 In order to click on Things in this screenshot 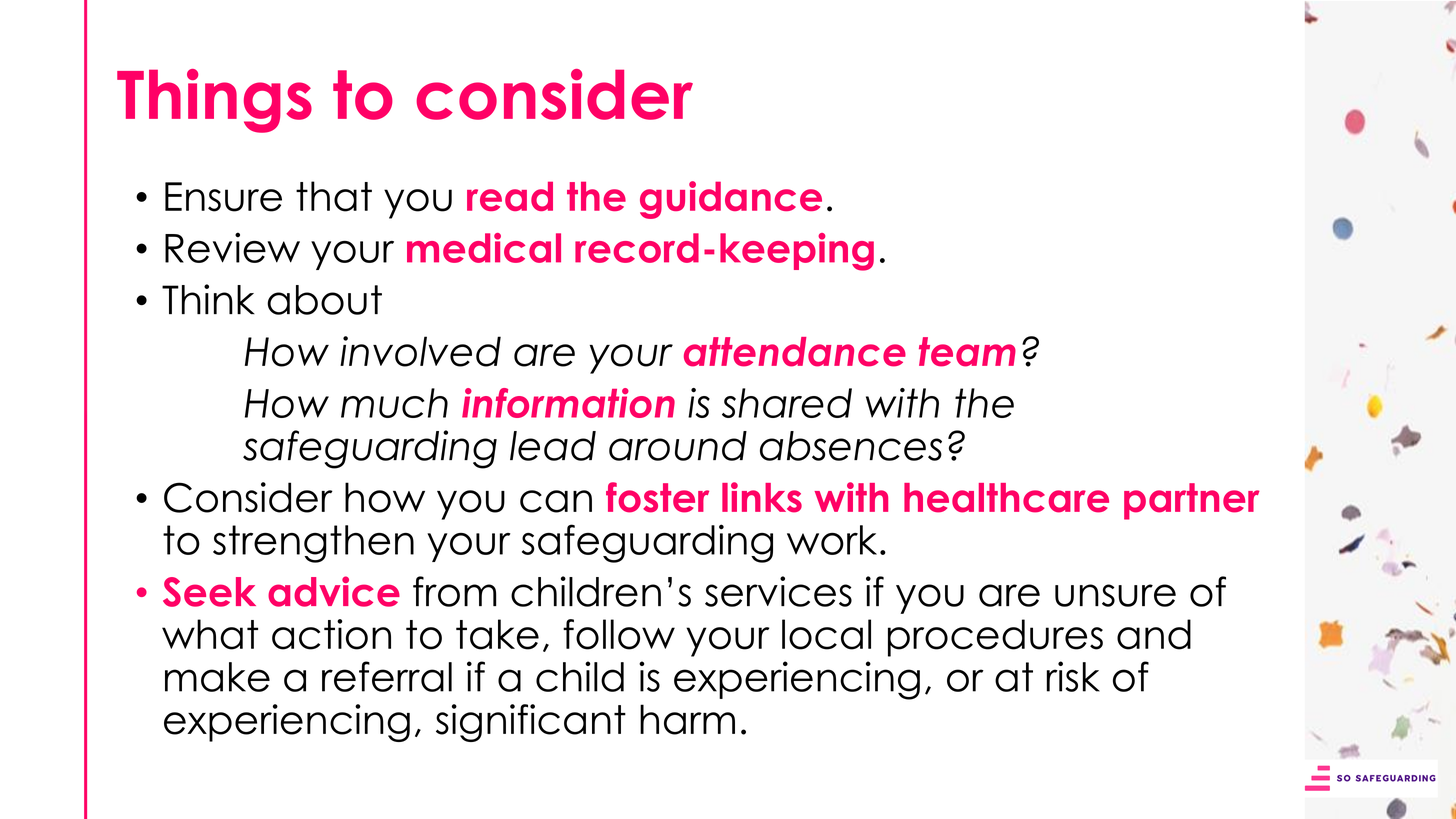, I will do `click(214, 101)`.
